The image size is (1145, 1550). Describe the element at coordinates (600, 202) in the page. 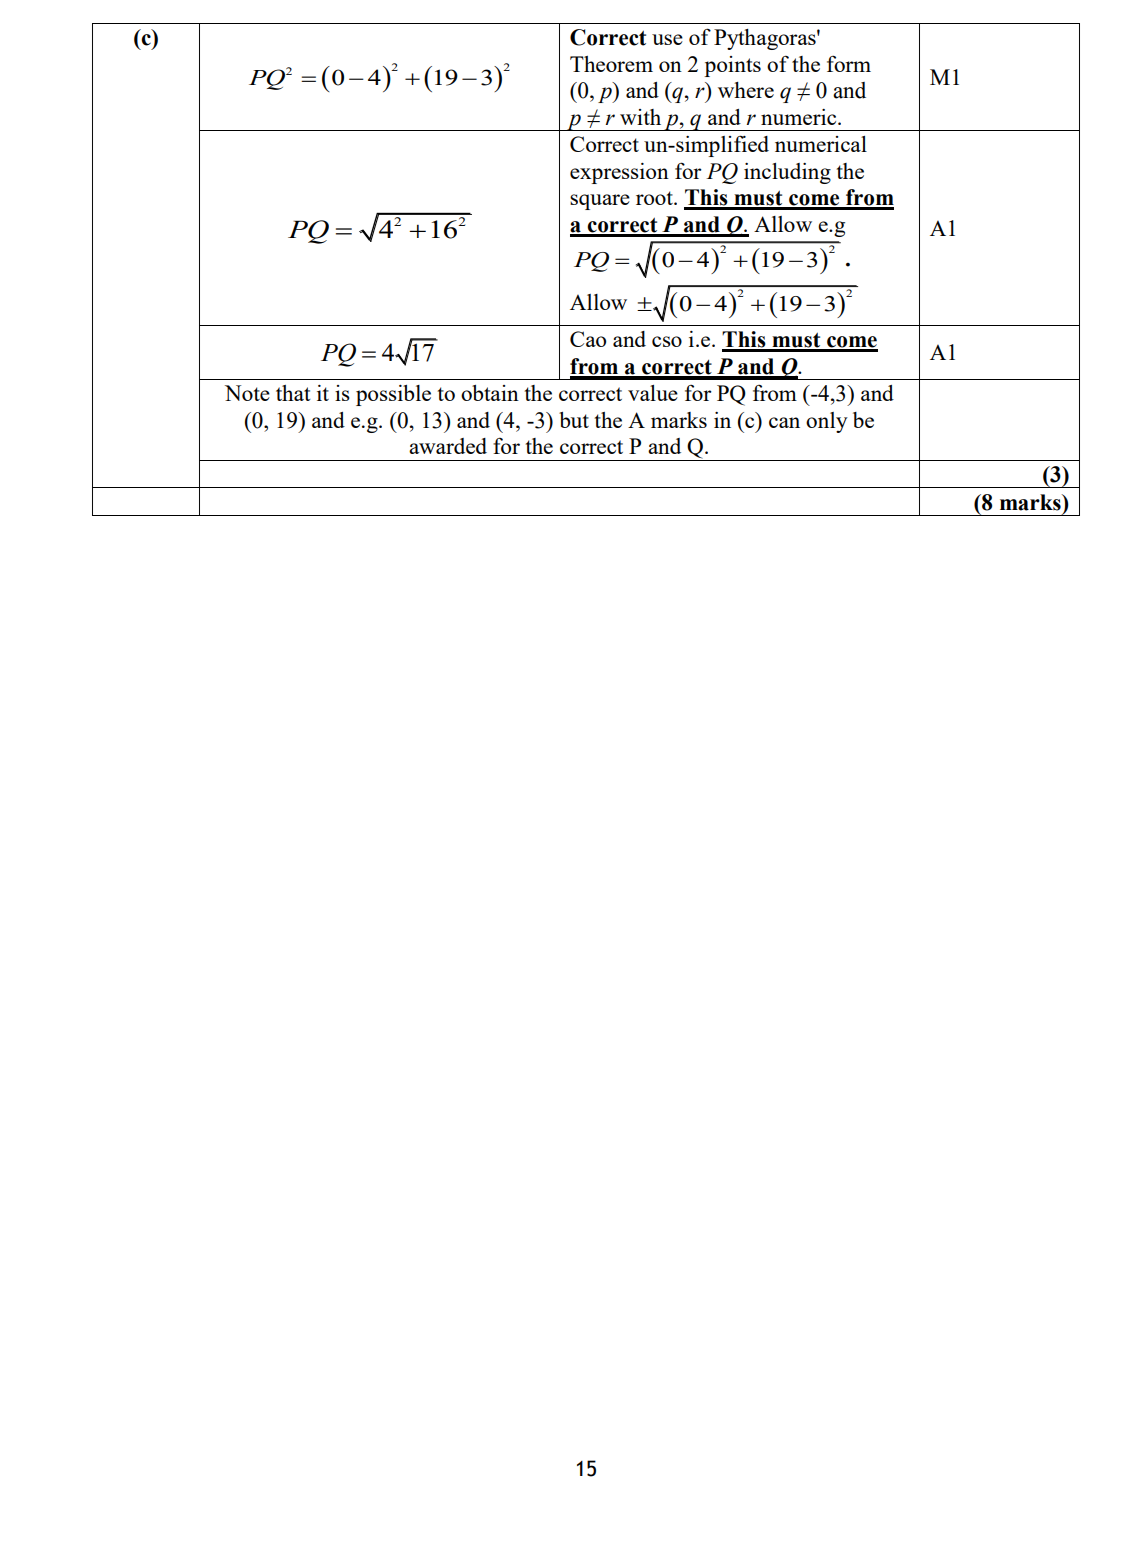

I see `square` at that location.
